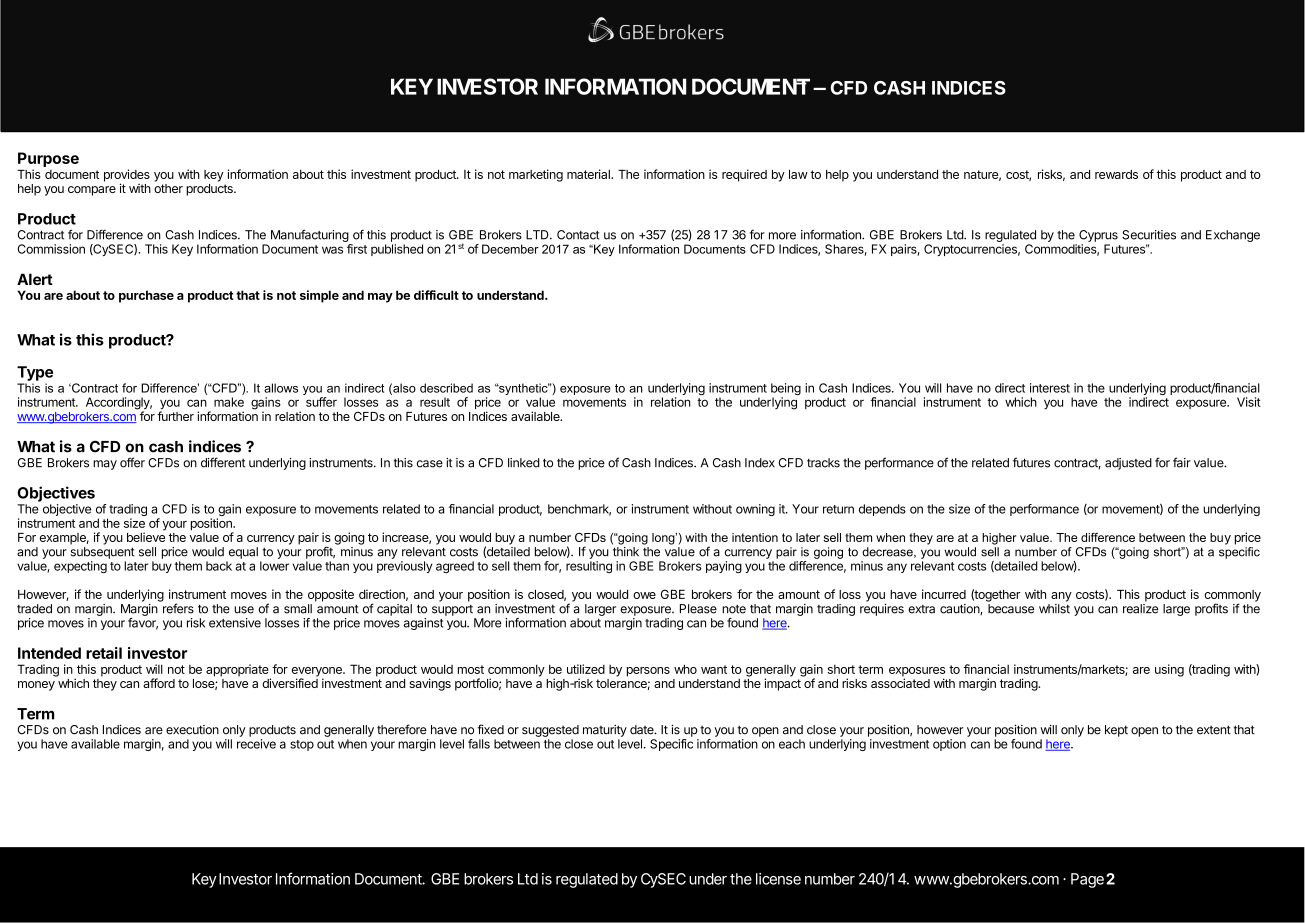 Image resolution: width=1305 pixels, height=924 pixels. Describe the element at coordinates (778, 879) in the page. I see `license` at that location.
